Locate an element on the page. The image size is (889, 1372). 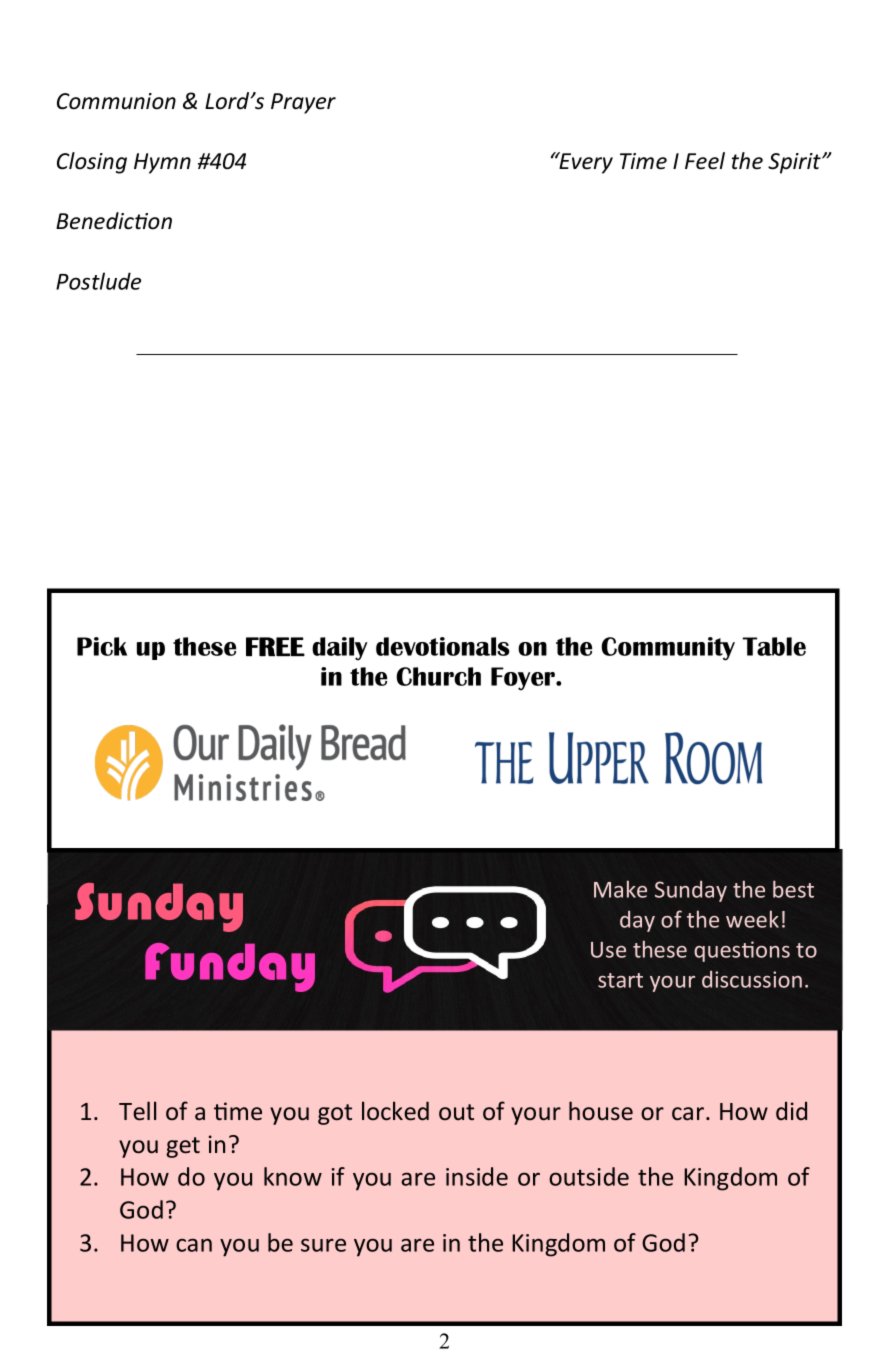
Church is located at coordinates (438, 676).
